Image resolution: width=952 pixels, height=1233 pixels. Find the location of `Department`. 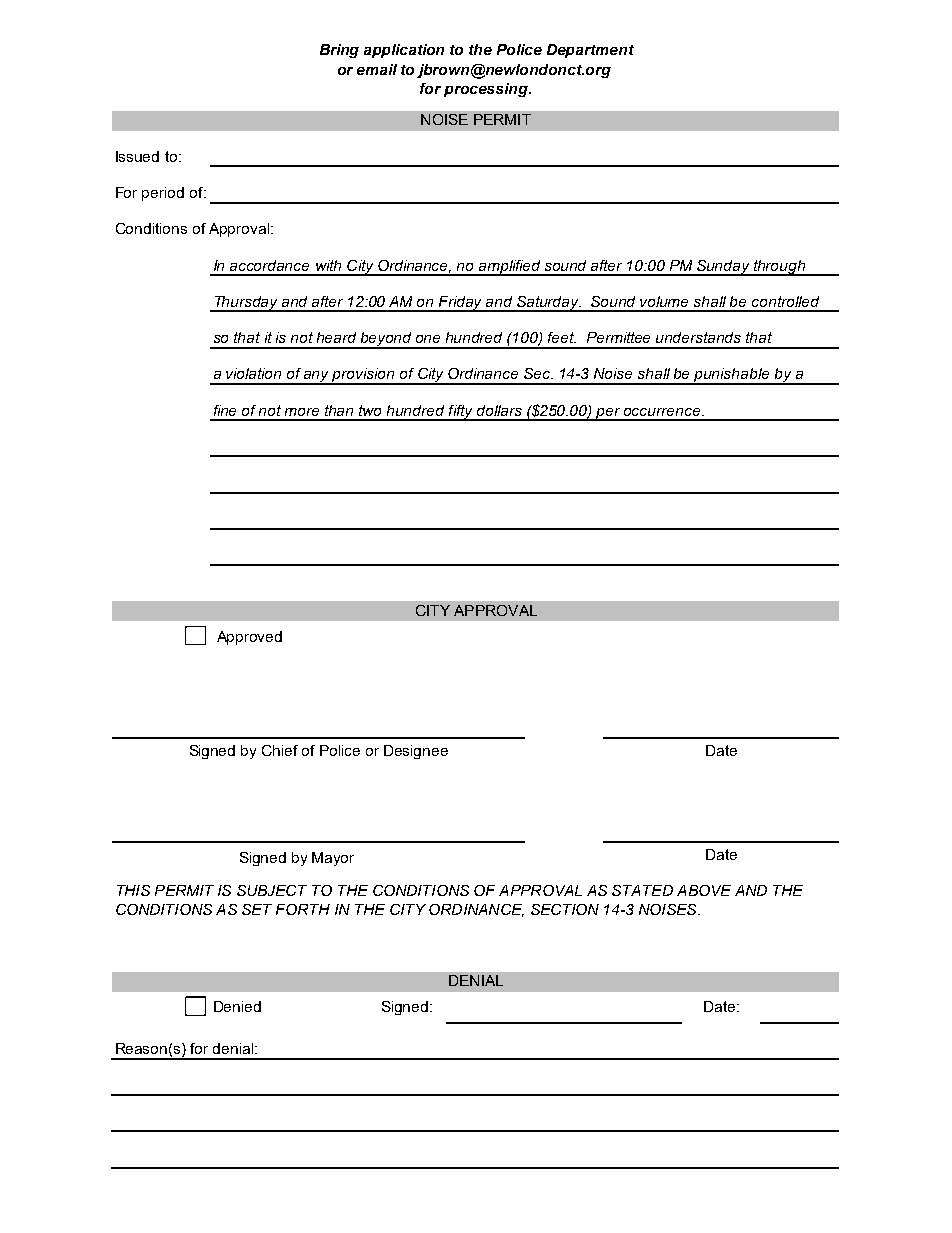

Department is located at coordinates (590, 51).
